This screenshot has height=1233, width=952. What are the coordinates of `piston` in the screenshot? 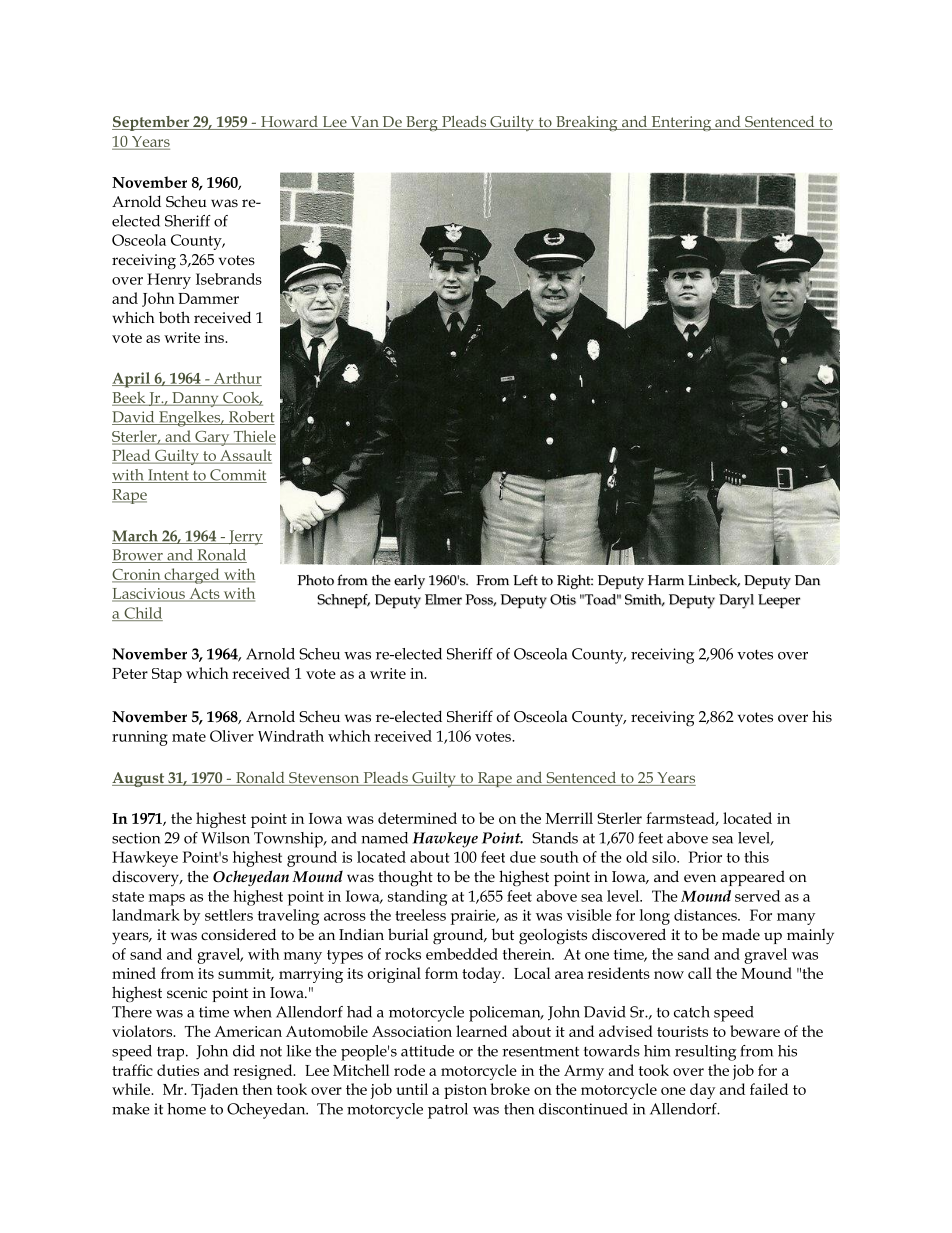 It's located at (465, 1091).
